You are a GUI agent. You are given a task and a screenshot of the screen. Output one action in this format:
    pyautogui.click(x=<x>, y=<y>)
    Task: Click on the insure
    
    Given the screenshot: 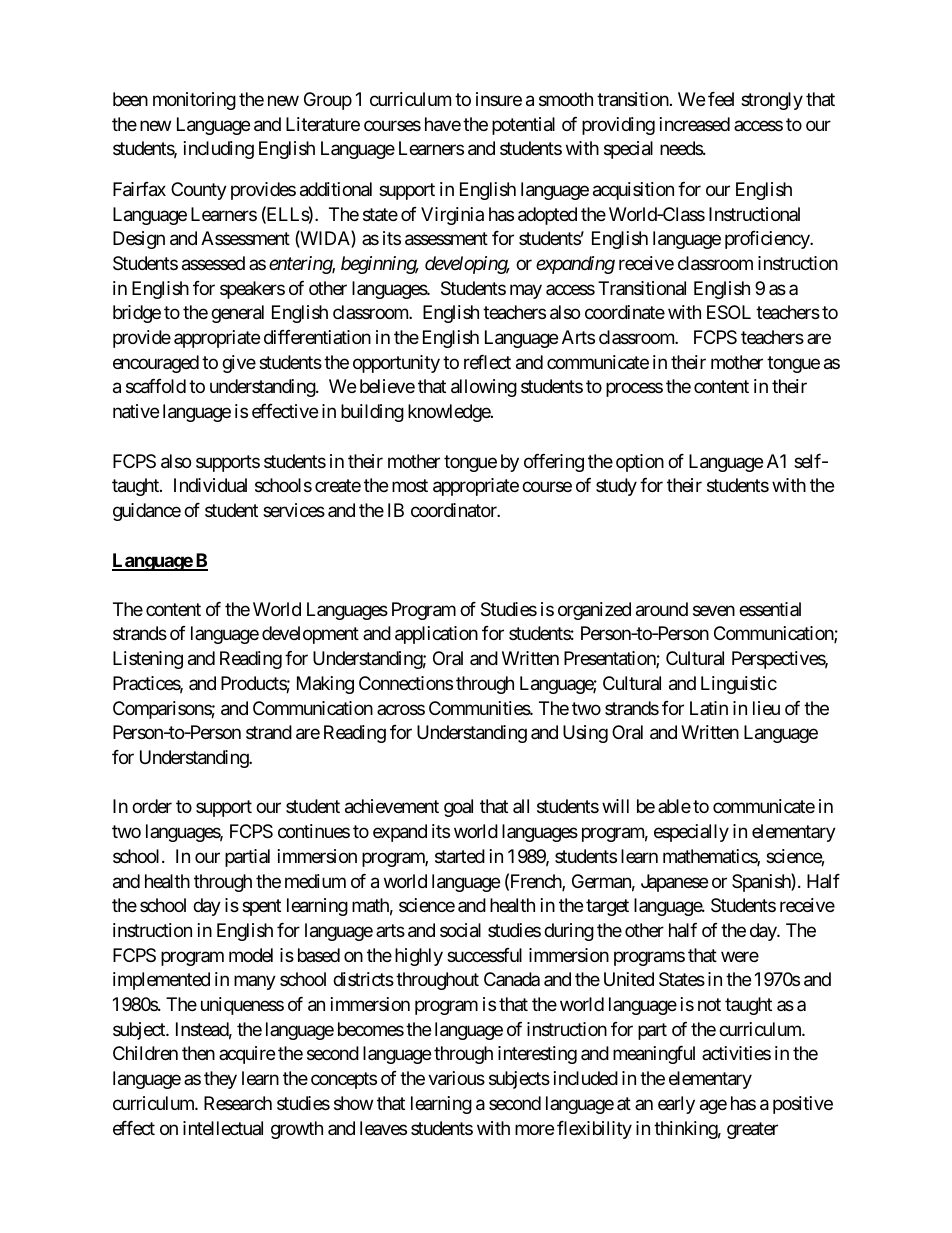 What is the action you would take?
    pyautogui.click(x=499, y=99)
